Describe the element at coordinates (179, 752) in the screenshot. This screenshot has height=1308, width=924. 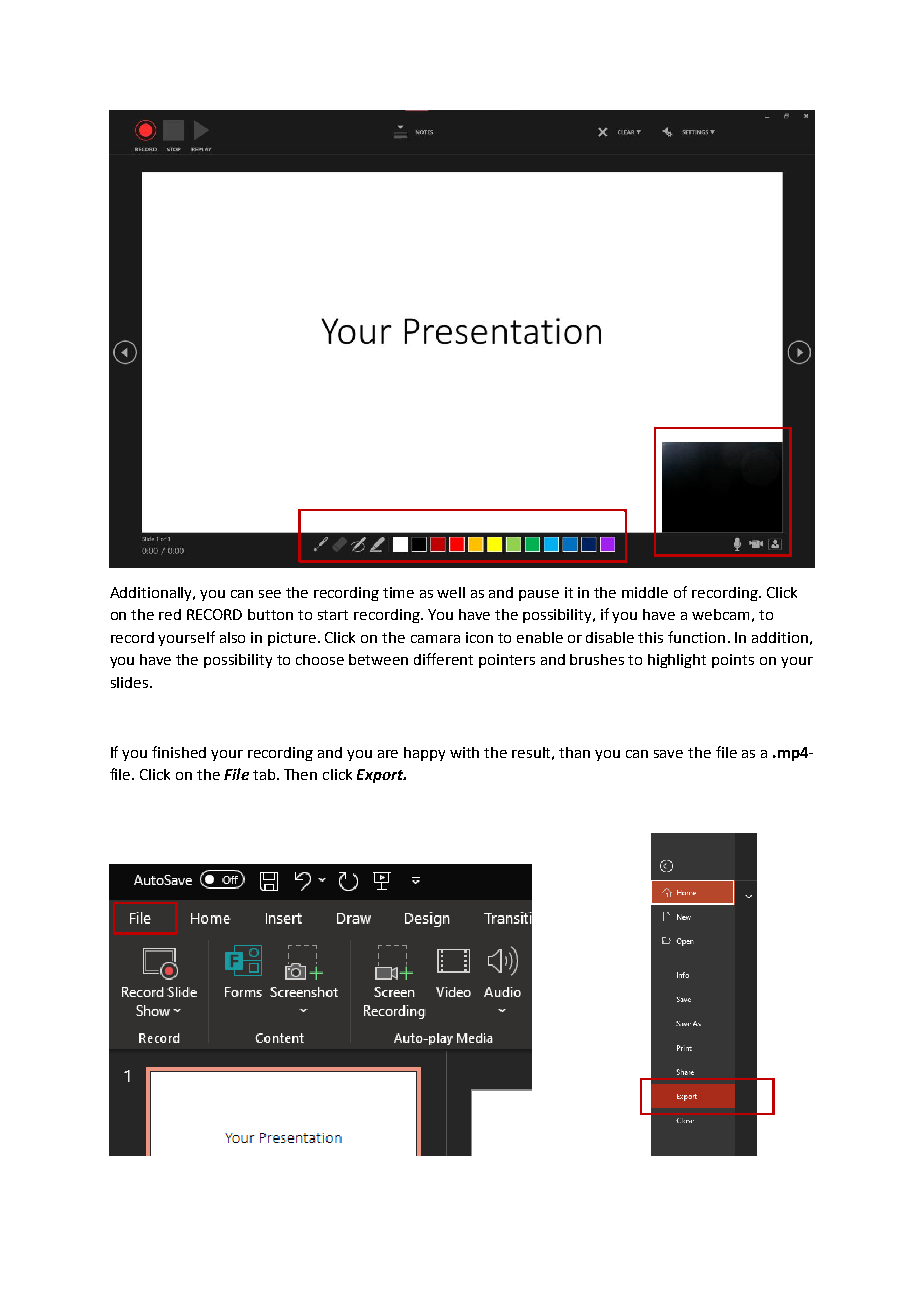
I see `finished` at that location.
